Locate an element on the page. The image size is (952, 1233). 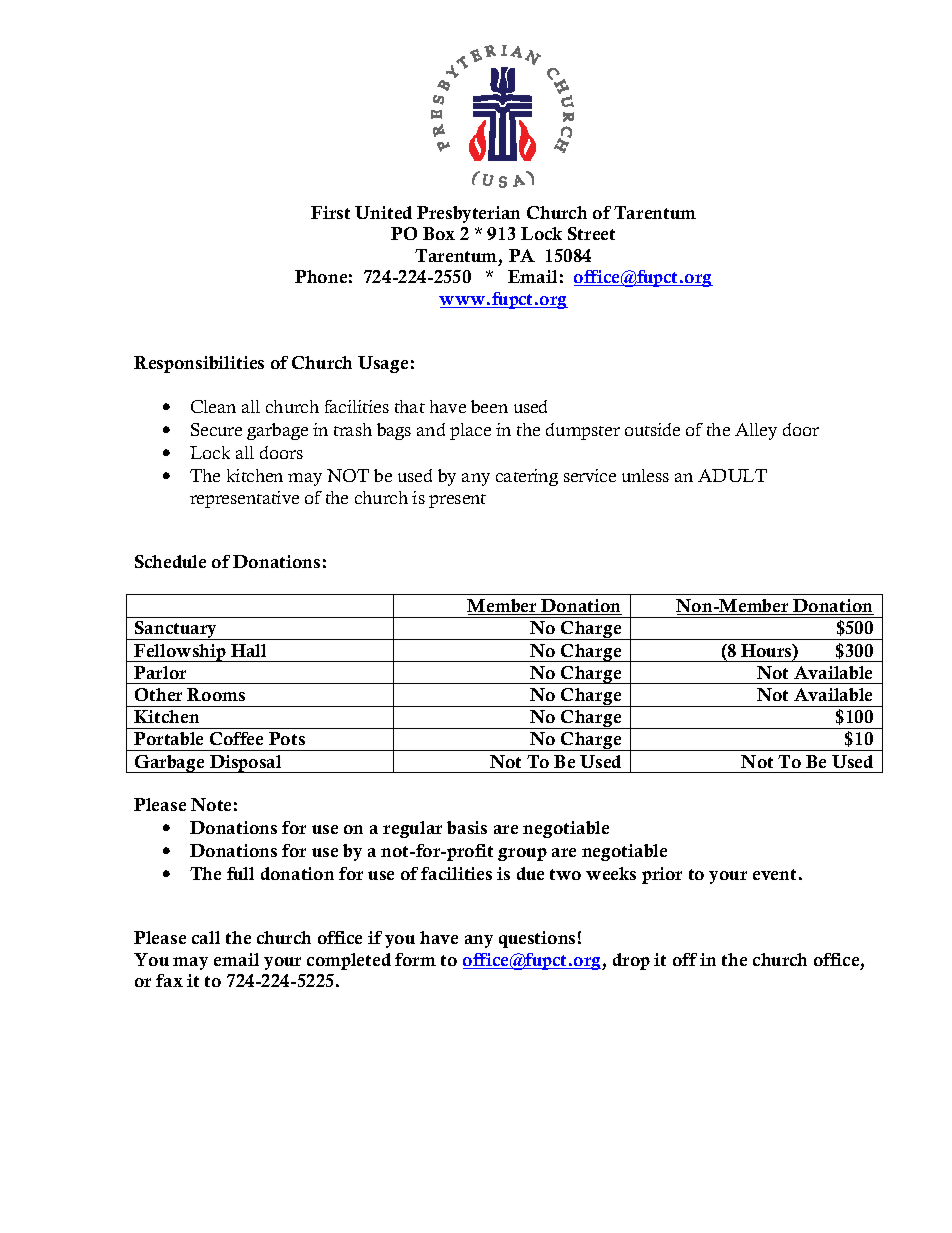
First is located at coordinates (330, 212).
